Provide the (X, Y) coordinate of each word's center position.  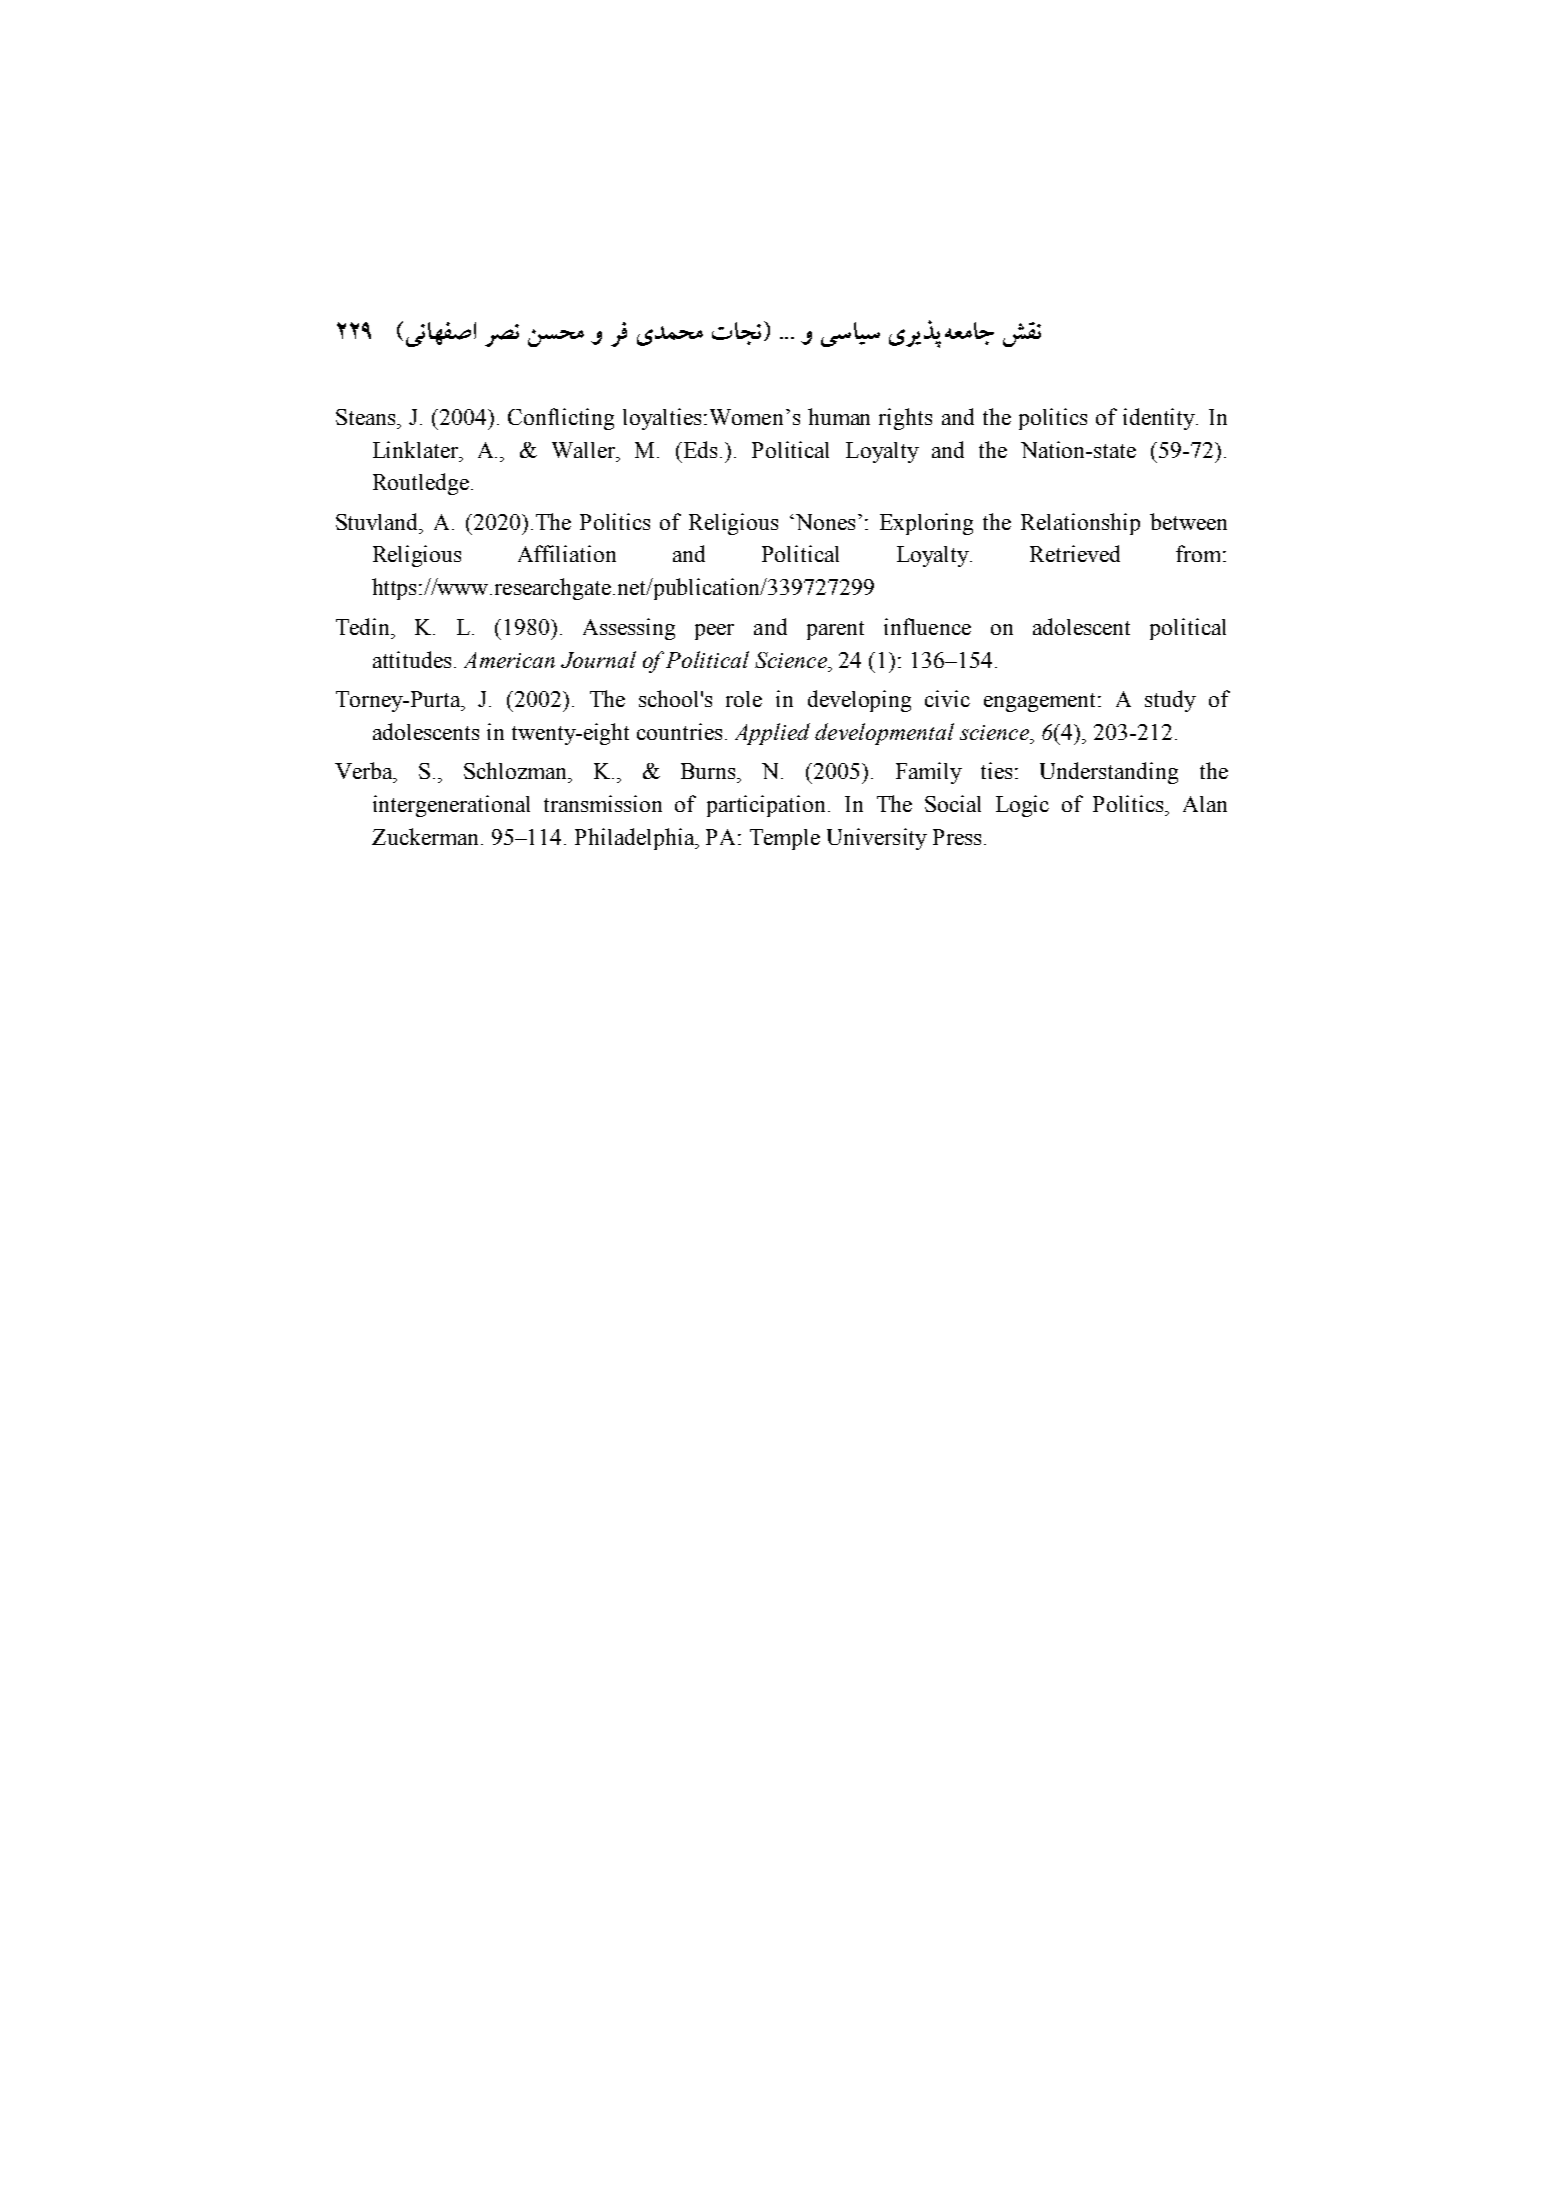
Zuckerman (425, 836)
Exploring (926, 524)
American (509, 660)
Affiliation (567, 553)
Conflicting (561, 419)
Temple (785, 839)
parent (835, 630)
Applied (772, 734)
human (839, 416)
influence (927, 626)
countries (679, 731)
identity (1160, 419)
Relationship (1080, 524)
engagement (1041, 702)
